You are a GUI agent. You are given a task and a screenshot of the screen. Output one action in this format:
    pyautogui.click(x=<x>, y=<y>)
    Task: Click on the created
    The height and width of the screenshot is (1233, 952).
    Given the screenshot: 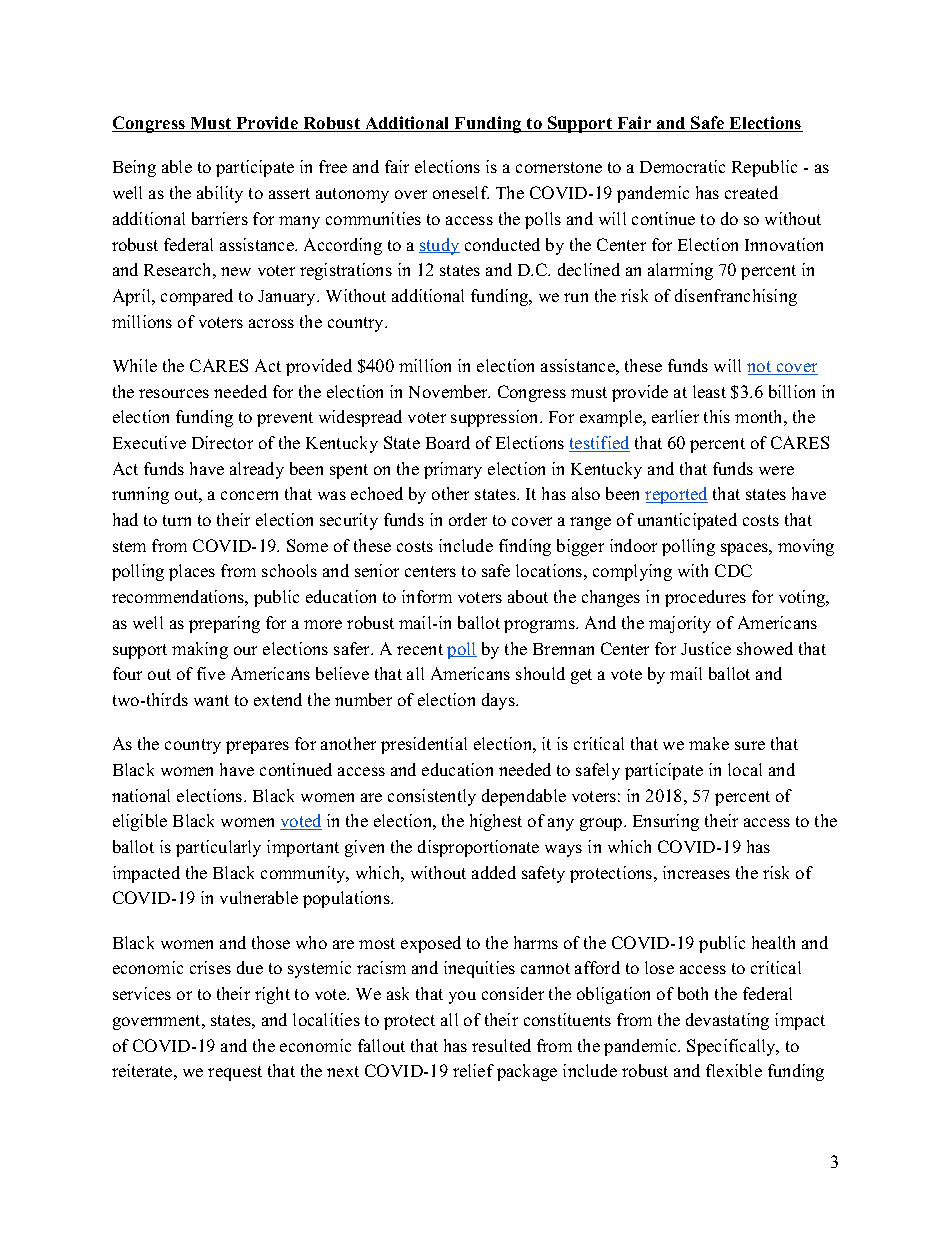 What is the action you would take?
    pyautogui.click(x=751, y=192)
